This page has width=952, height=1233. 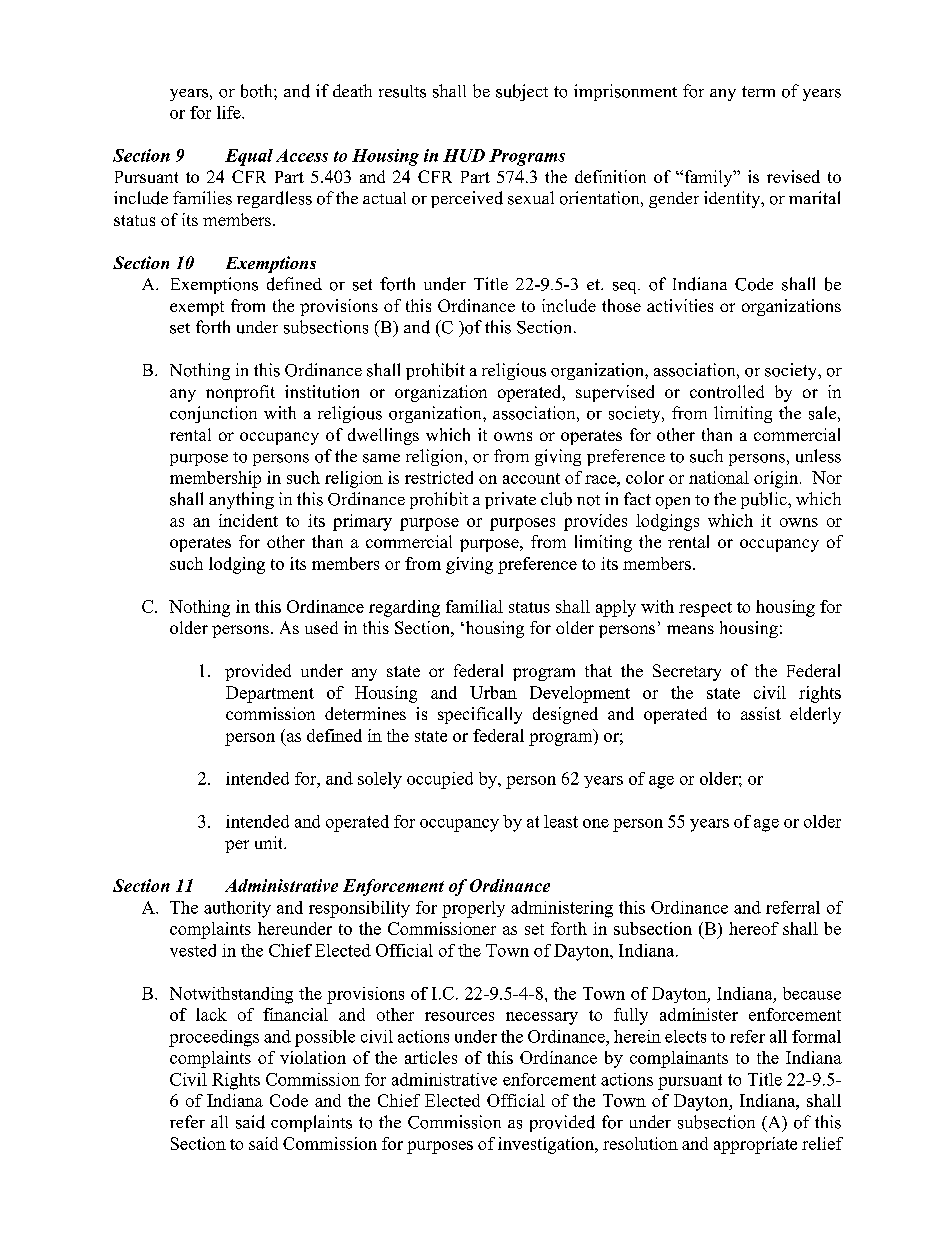 What do you see at coordinates (474, 606) in the page?
I see `familial` at bounding box center [474, 606].
